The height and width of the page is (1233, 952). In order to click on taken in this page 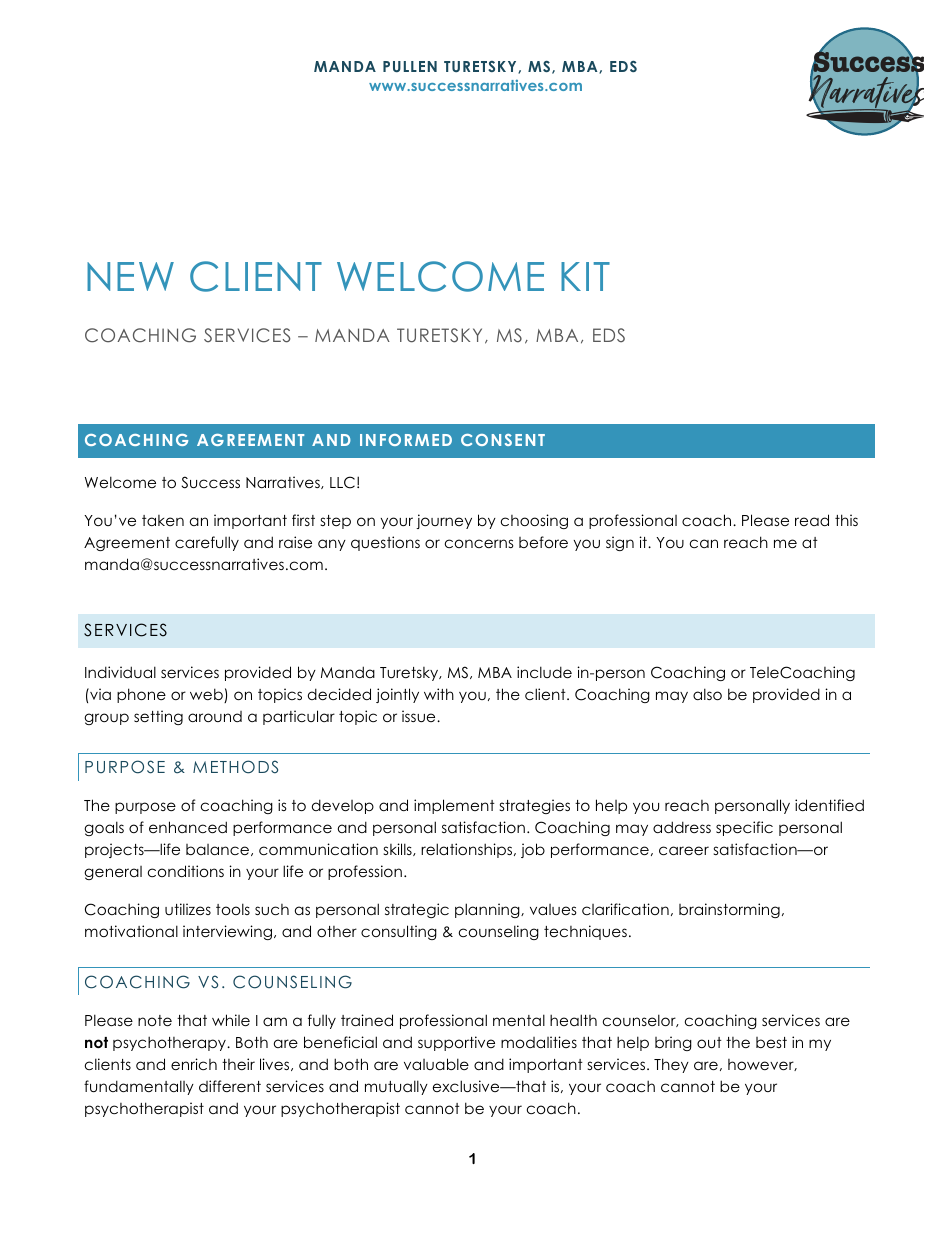, I will do `click(163, 520)`.
